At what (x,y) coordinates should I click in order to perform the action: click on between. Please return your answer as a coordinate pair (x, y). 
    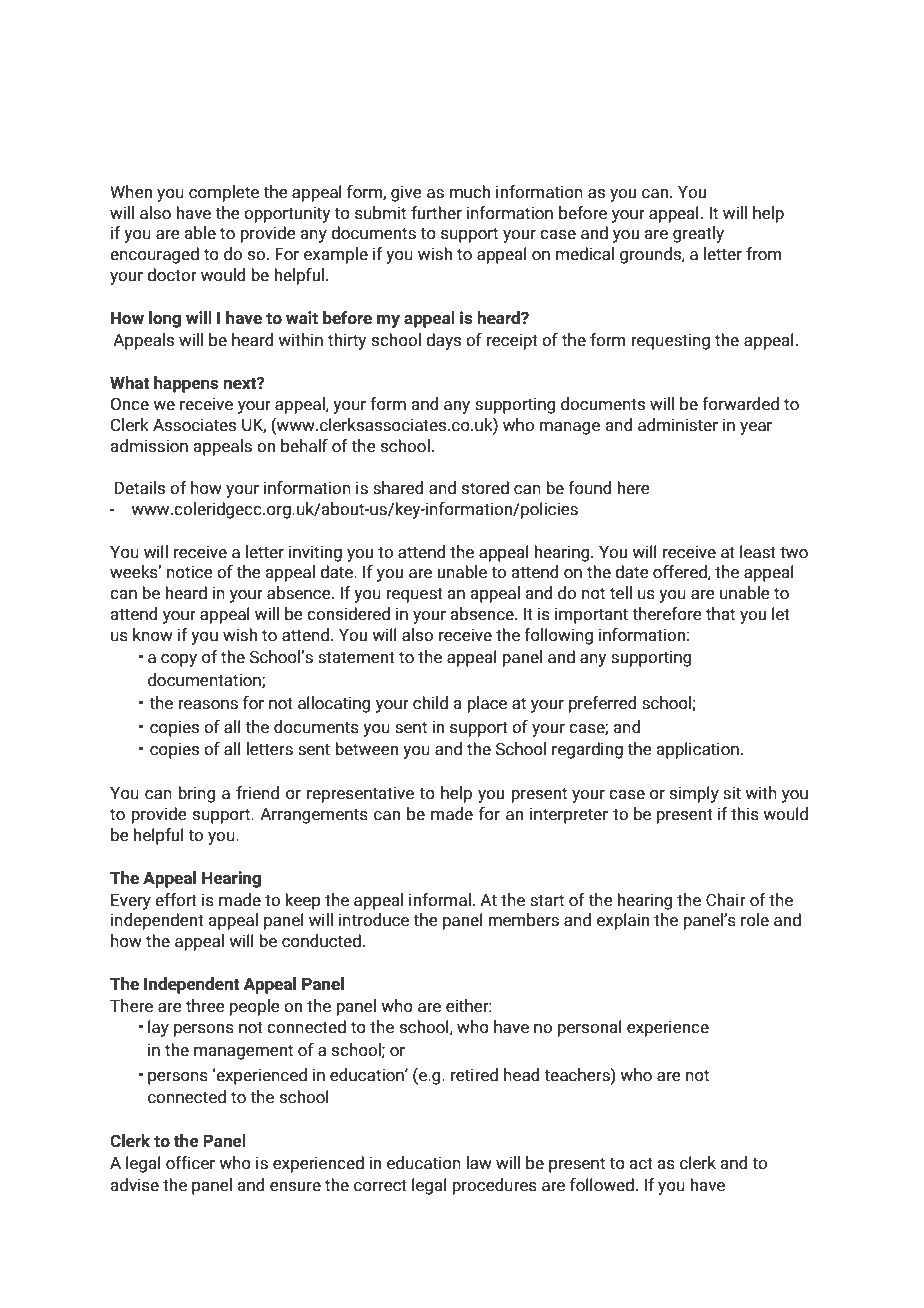
    Looking at the image, I should click on (366, 749).
